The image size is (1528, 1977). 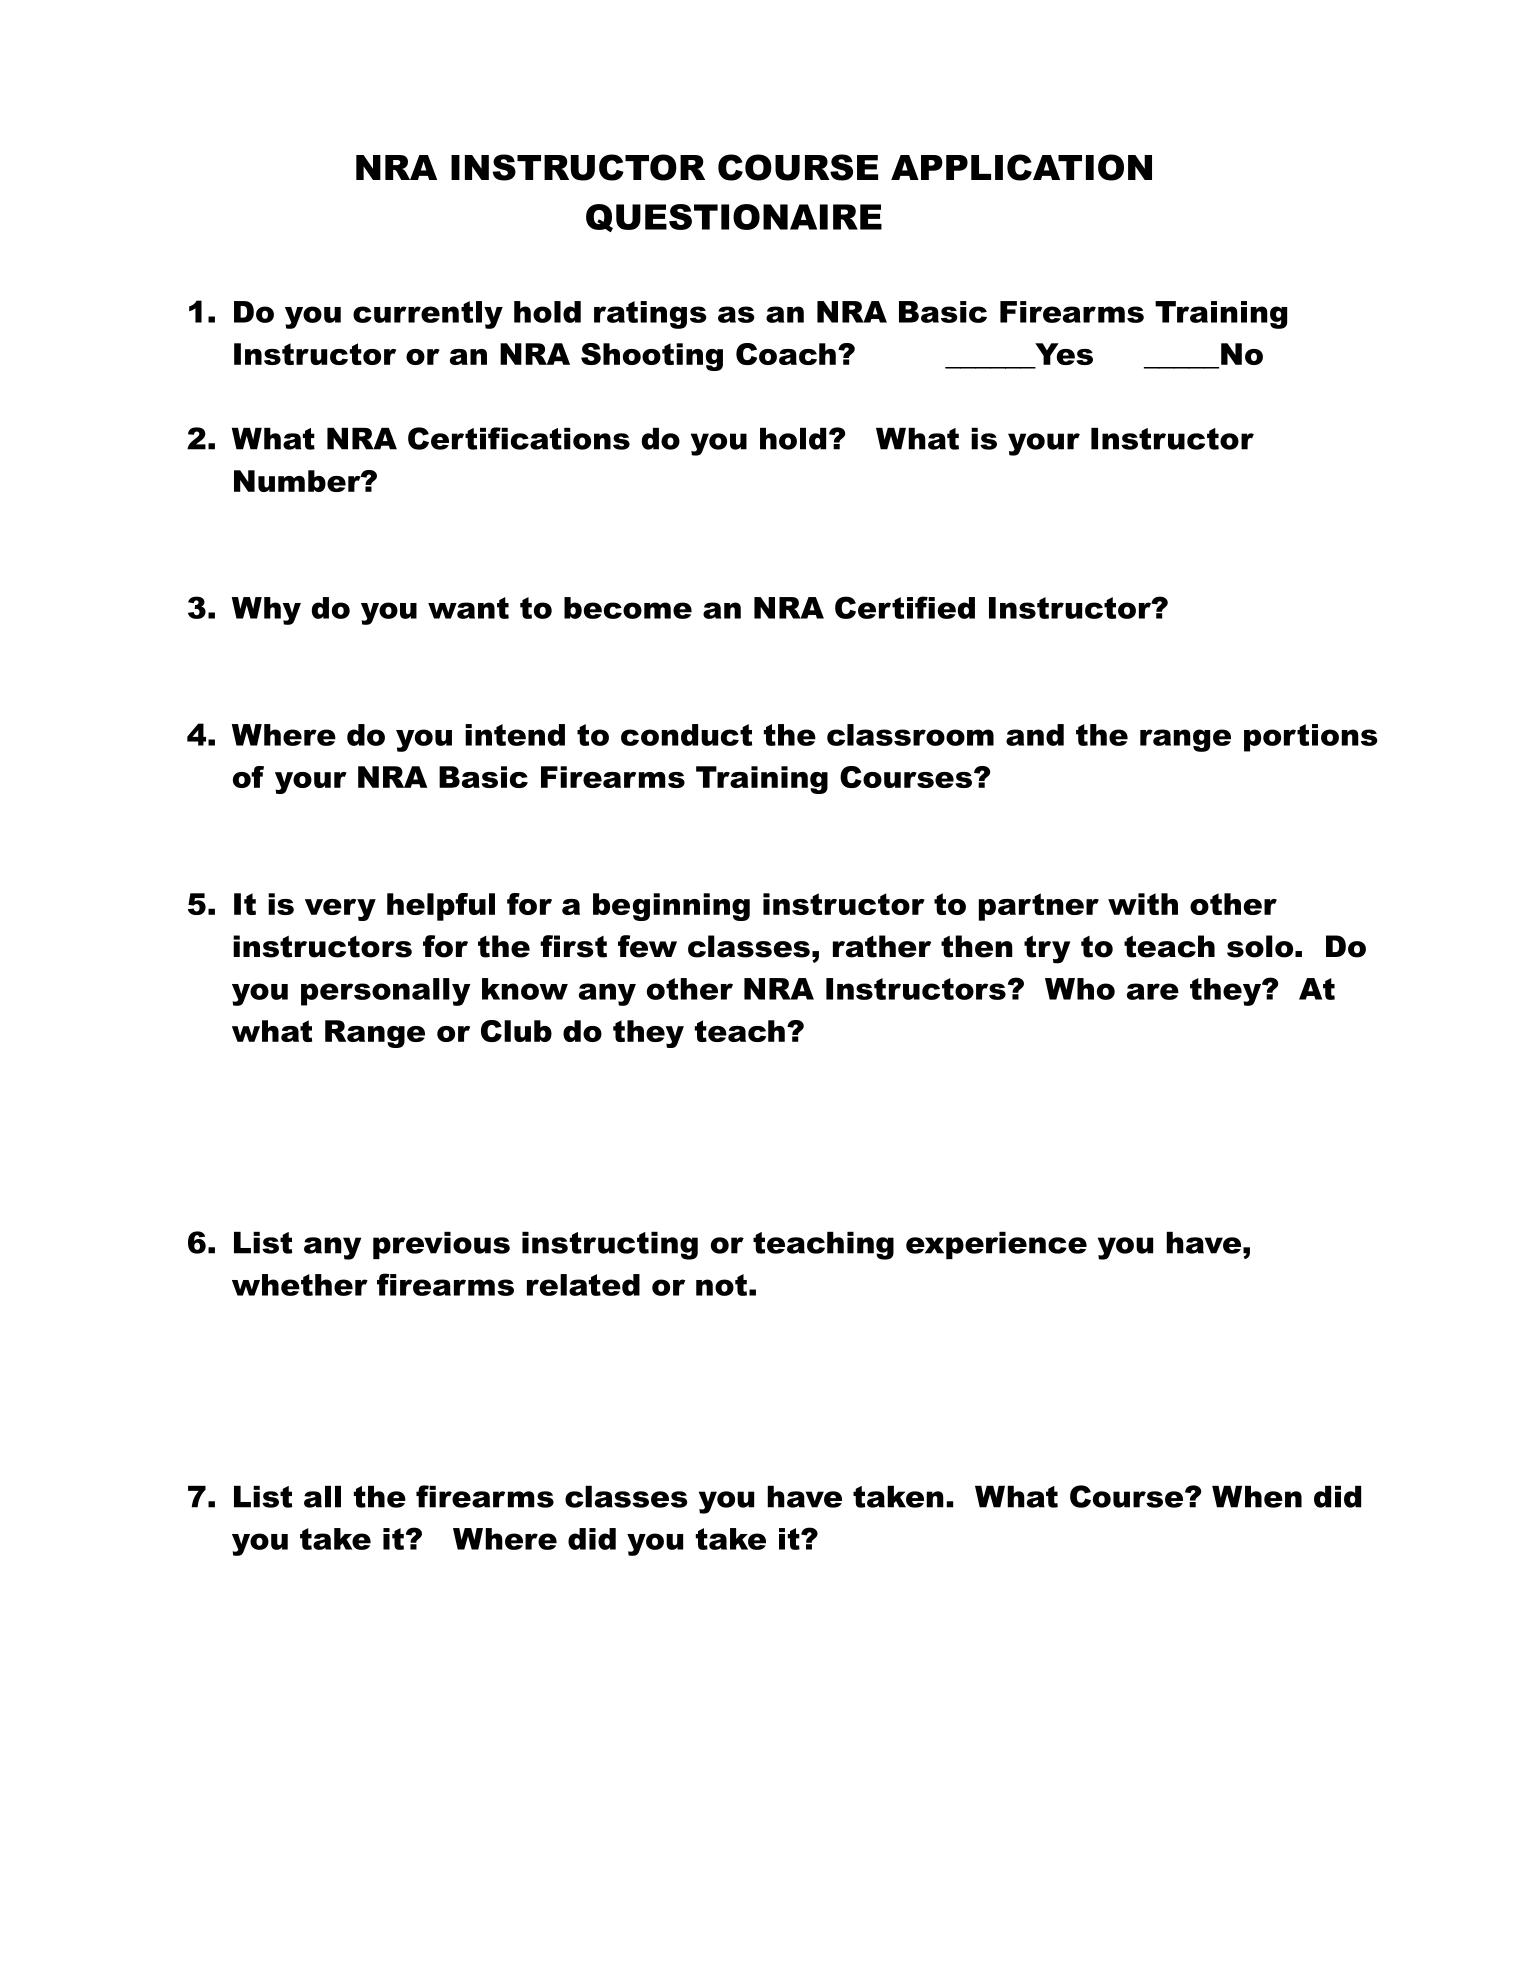 I want to click on helpful, so click(x=441, y=907).
